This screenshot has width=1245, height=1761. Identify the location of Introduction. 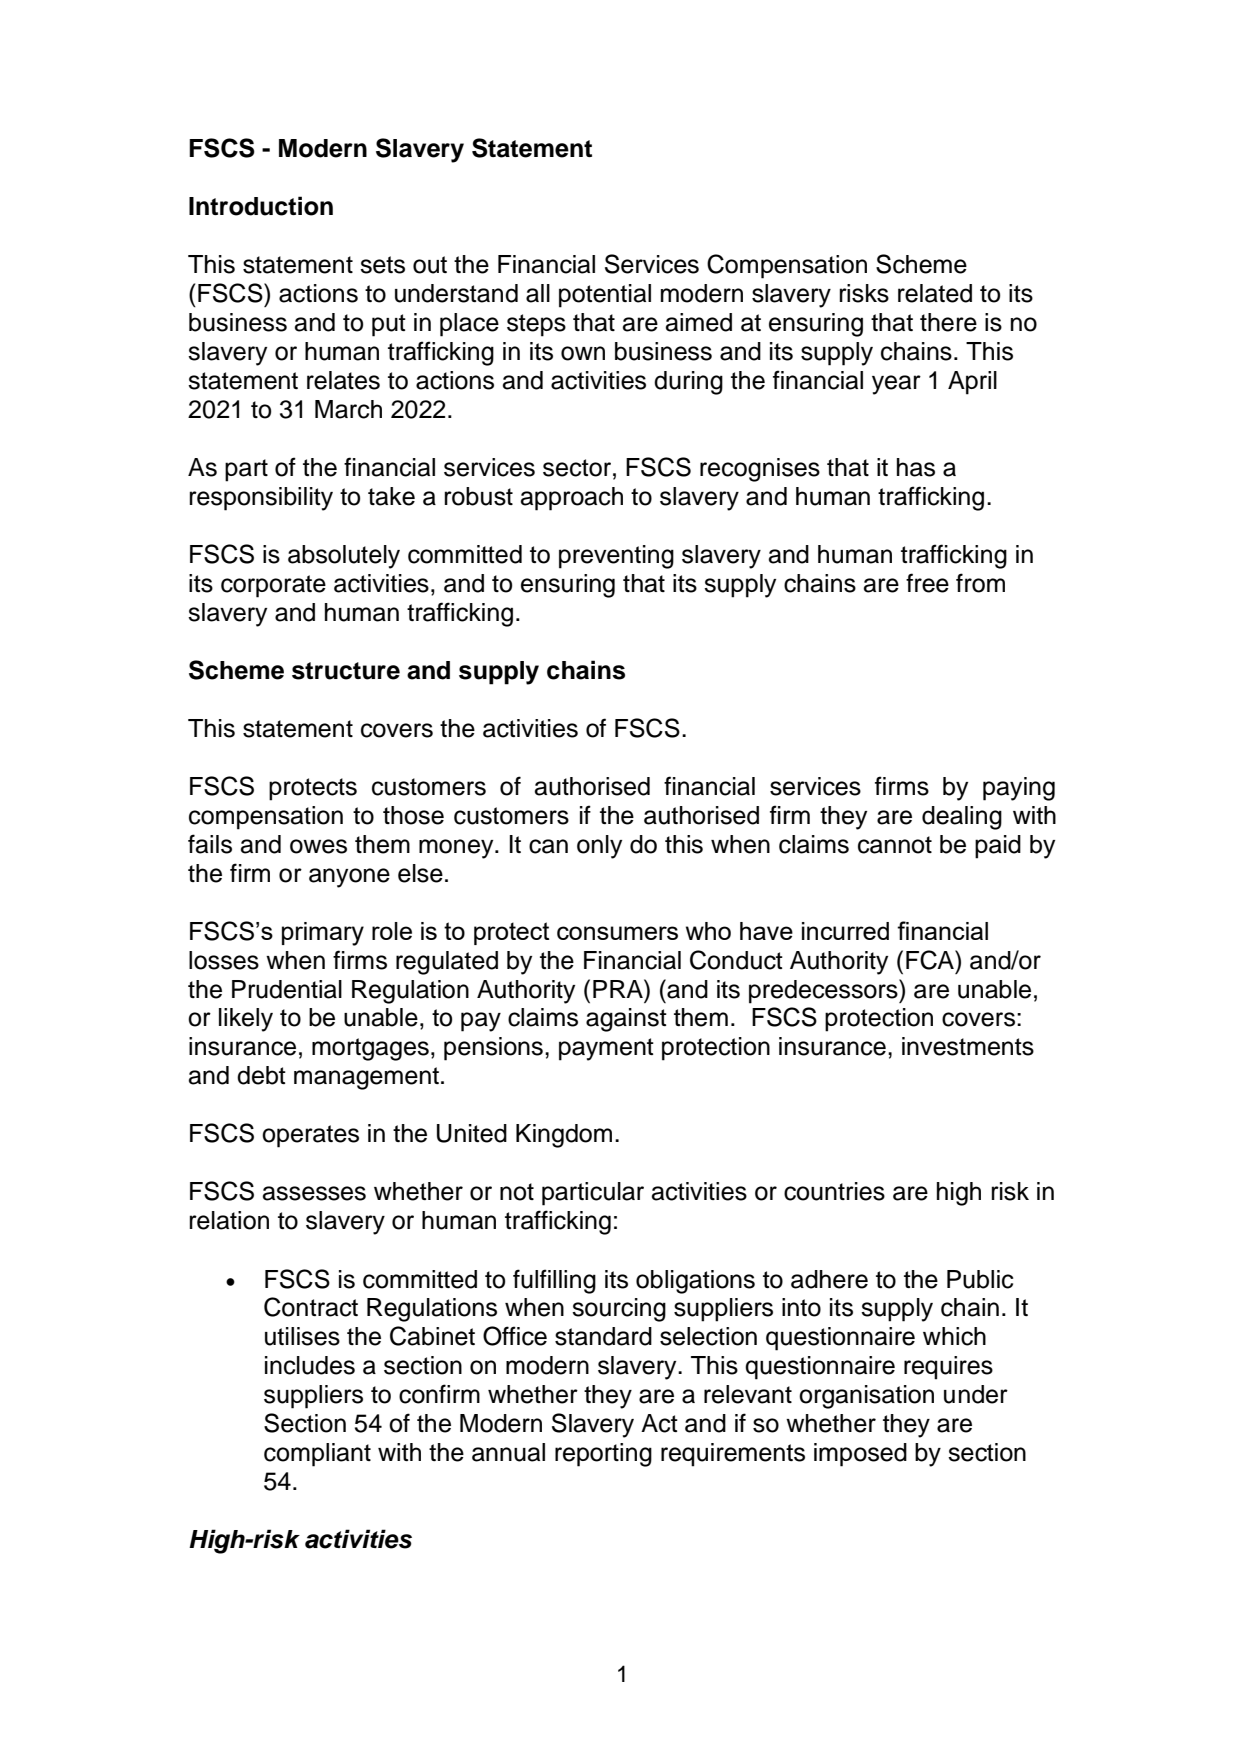
(261, 206).
